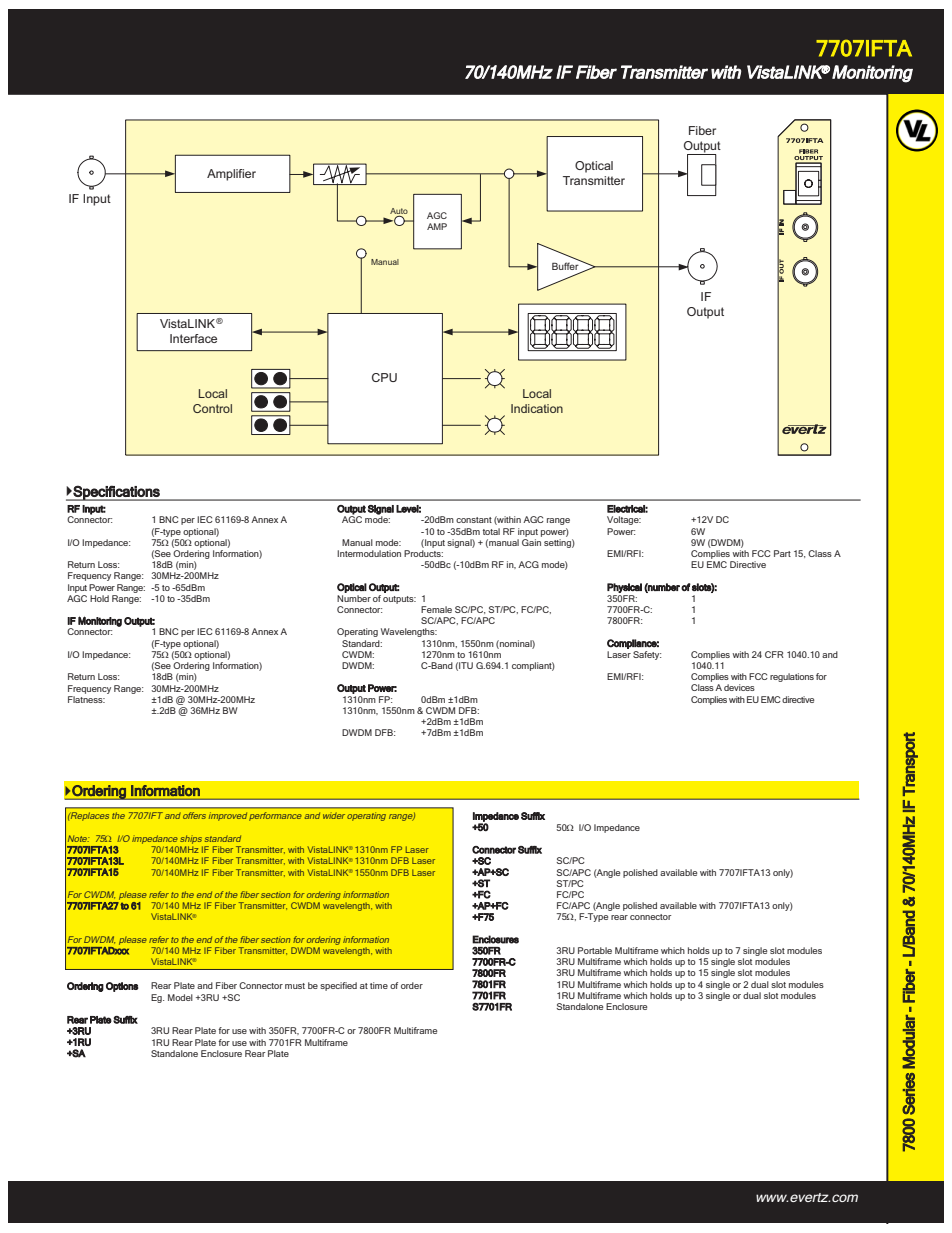 Image resolution: width=952 pixels, height=1233 pixels. What do you see at coordinates (537, 408) in the document?
I see `Indication` at bounding box center [537, 408].
